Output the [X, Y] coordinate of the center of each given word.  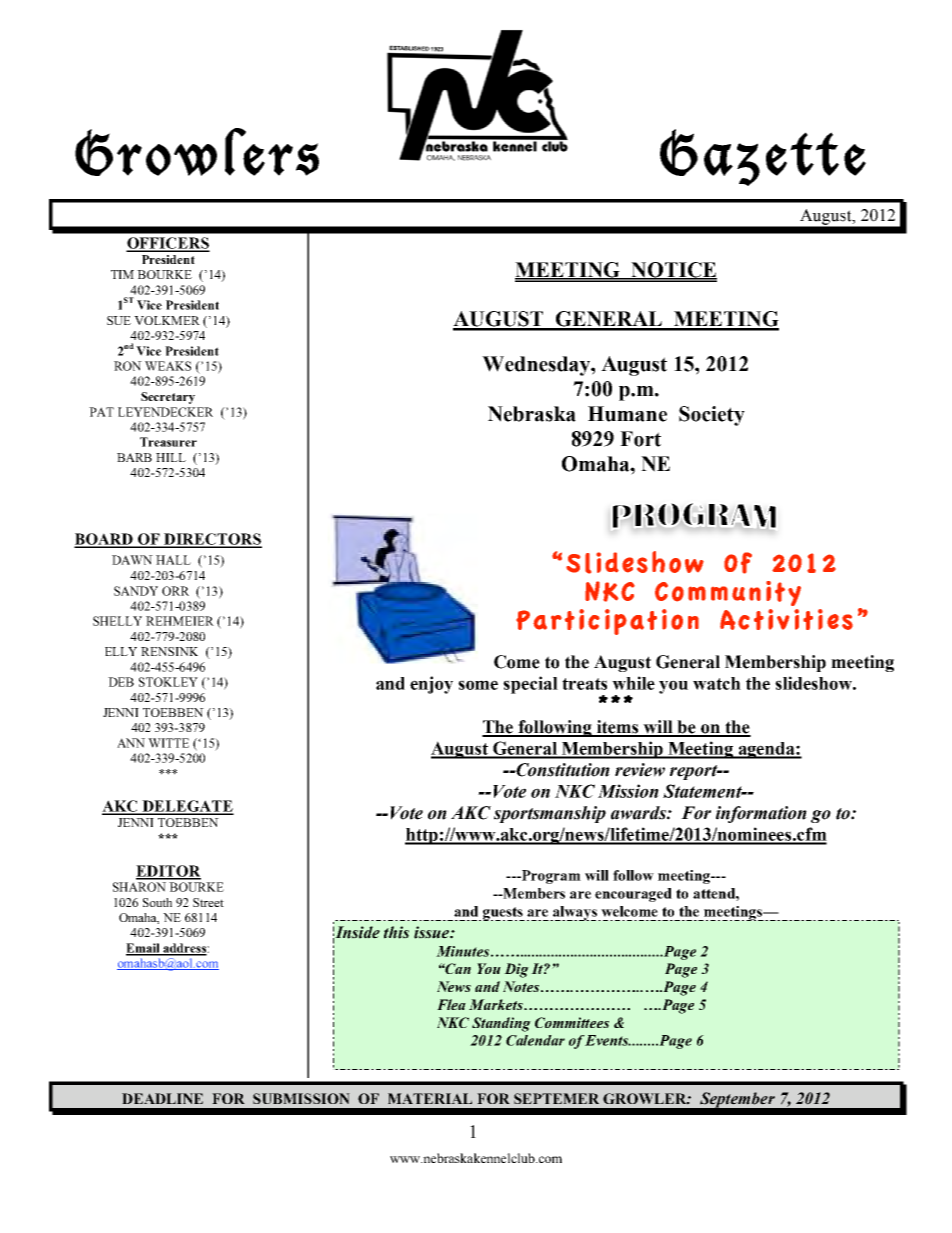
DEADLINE [162, 1098]
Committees [572, 1022]
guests [504, 914]
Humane [627, 414]
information [761, 814]
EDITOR [168, 872]
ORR [175, 591]
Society [712, 416]
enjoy [431, 685]
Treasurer [168, 442]
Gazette [763, 157]
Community [728, 593]
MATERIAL [430, 1098]
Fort [640, 439]
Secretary [168, 398]
